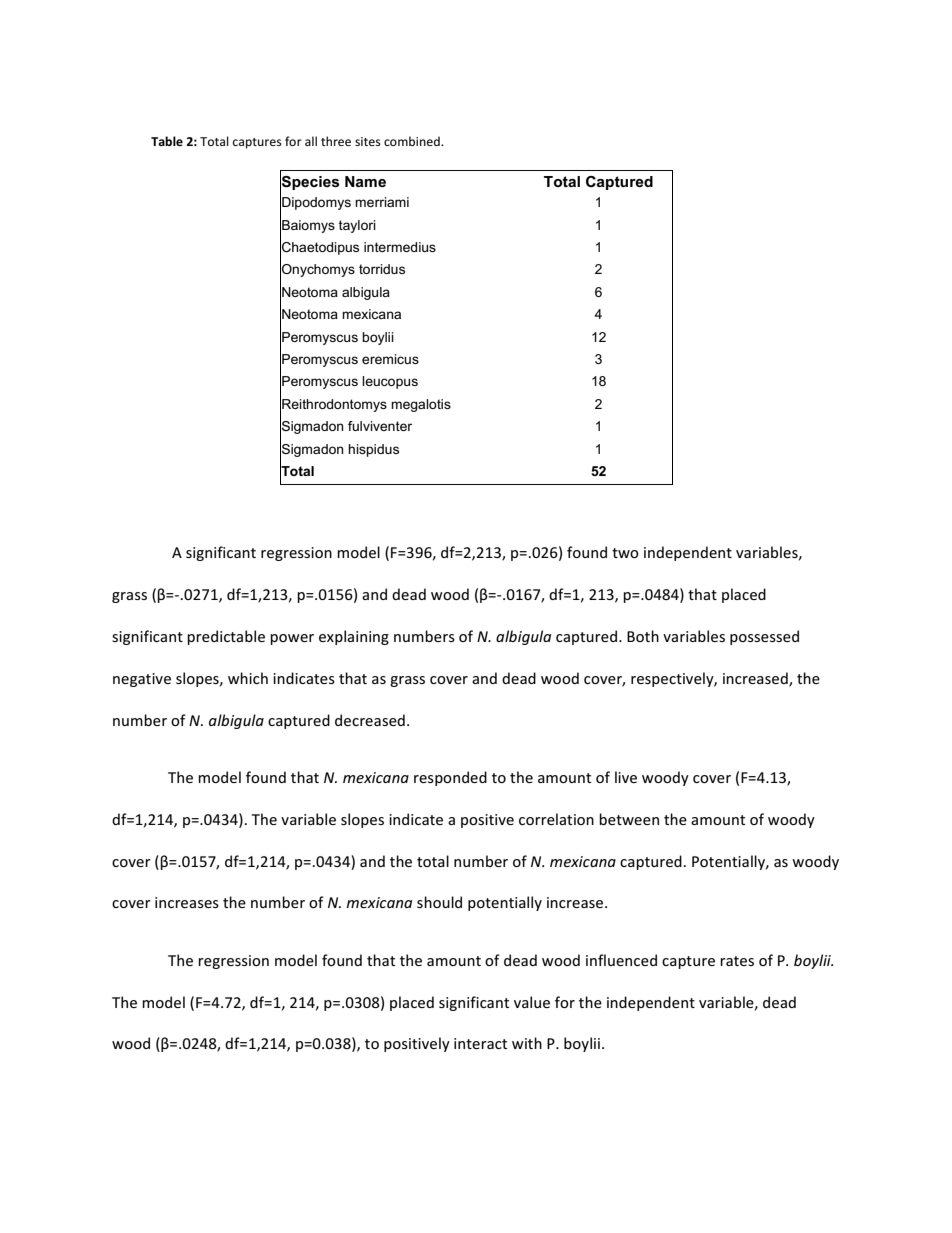 The width and height of the screenshot is (952, 1233). Describe the element at coordinates (365, 181) in the screenshot. I see `Name` at that location.
